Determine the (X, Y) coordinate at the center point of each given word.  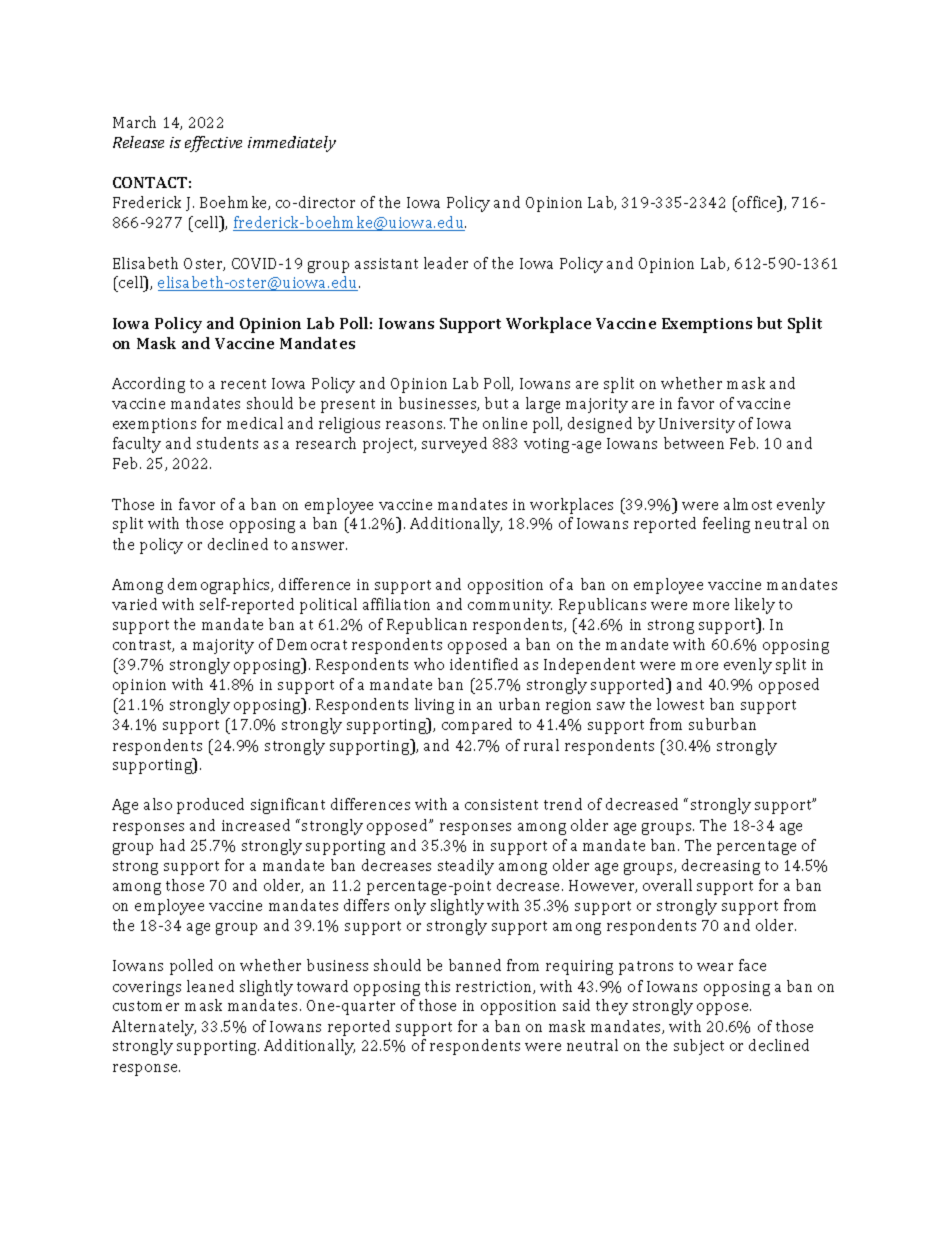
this (437, 986)
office (757, 202)
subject (699, 1047)
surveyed (454, 445)
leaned (210, 986)
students (227, 443)
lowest (680, 704)
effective (213, 144)
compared (477, 726)
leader (446, 263)
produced (210, 806)
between (694, 443)
